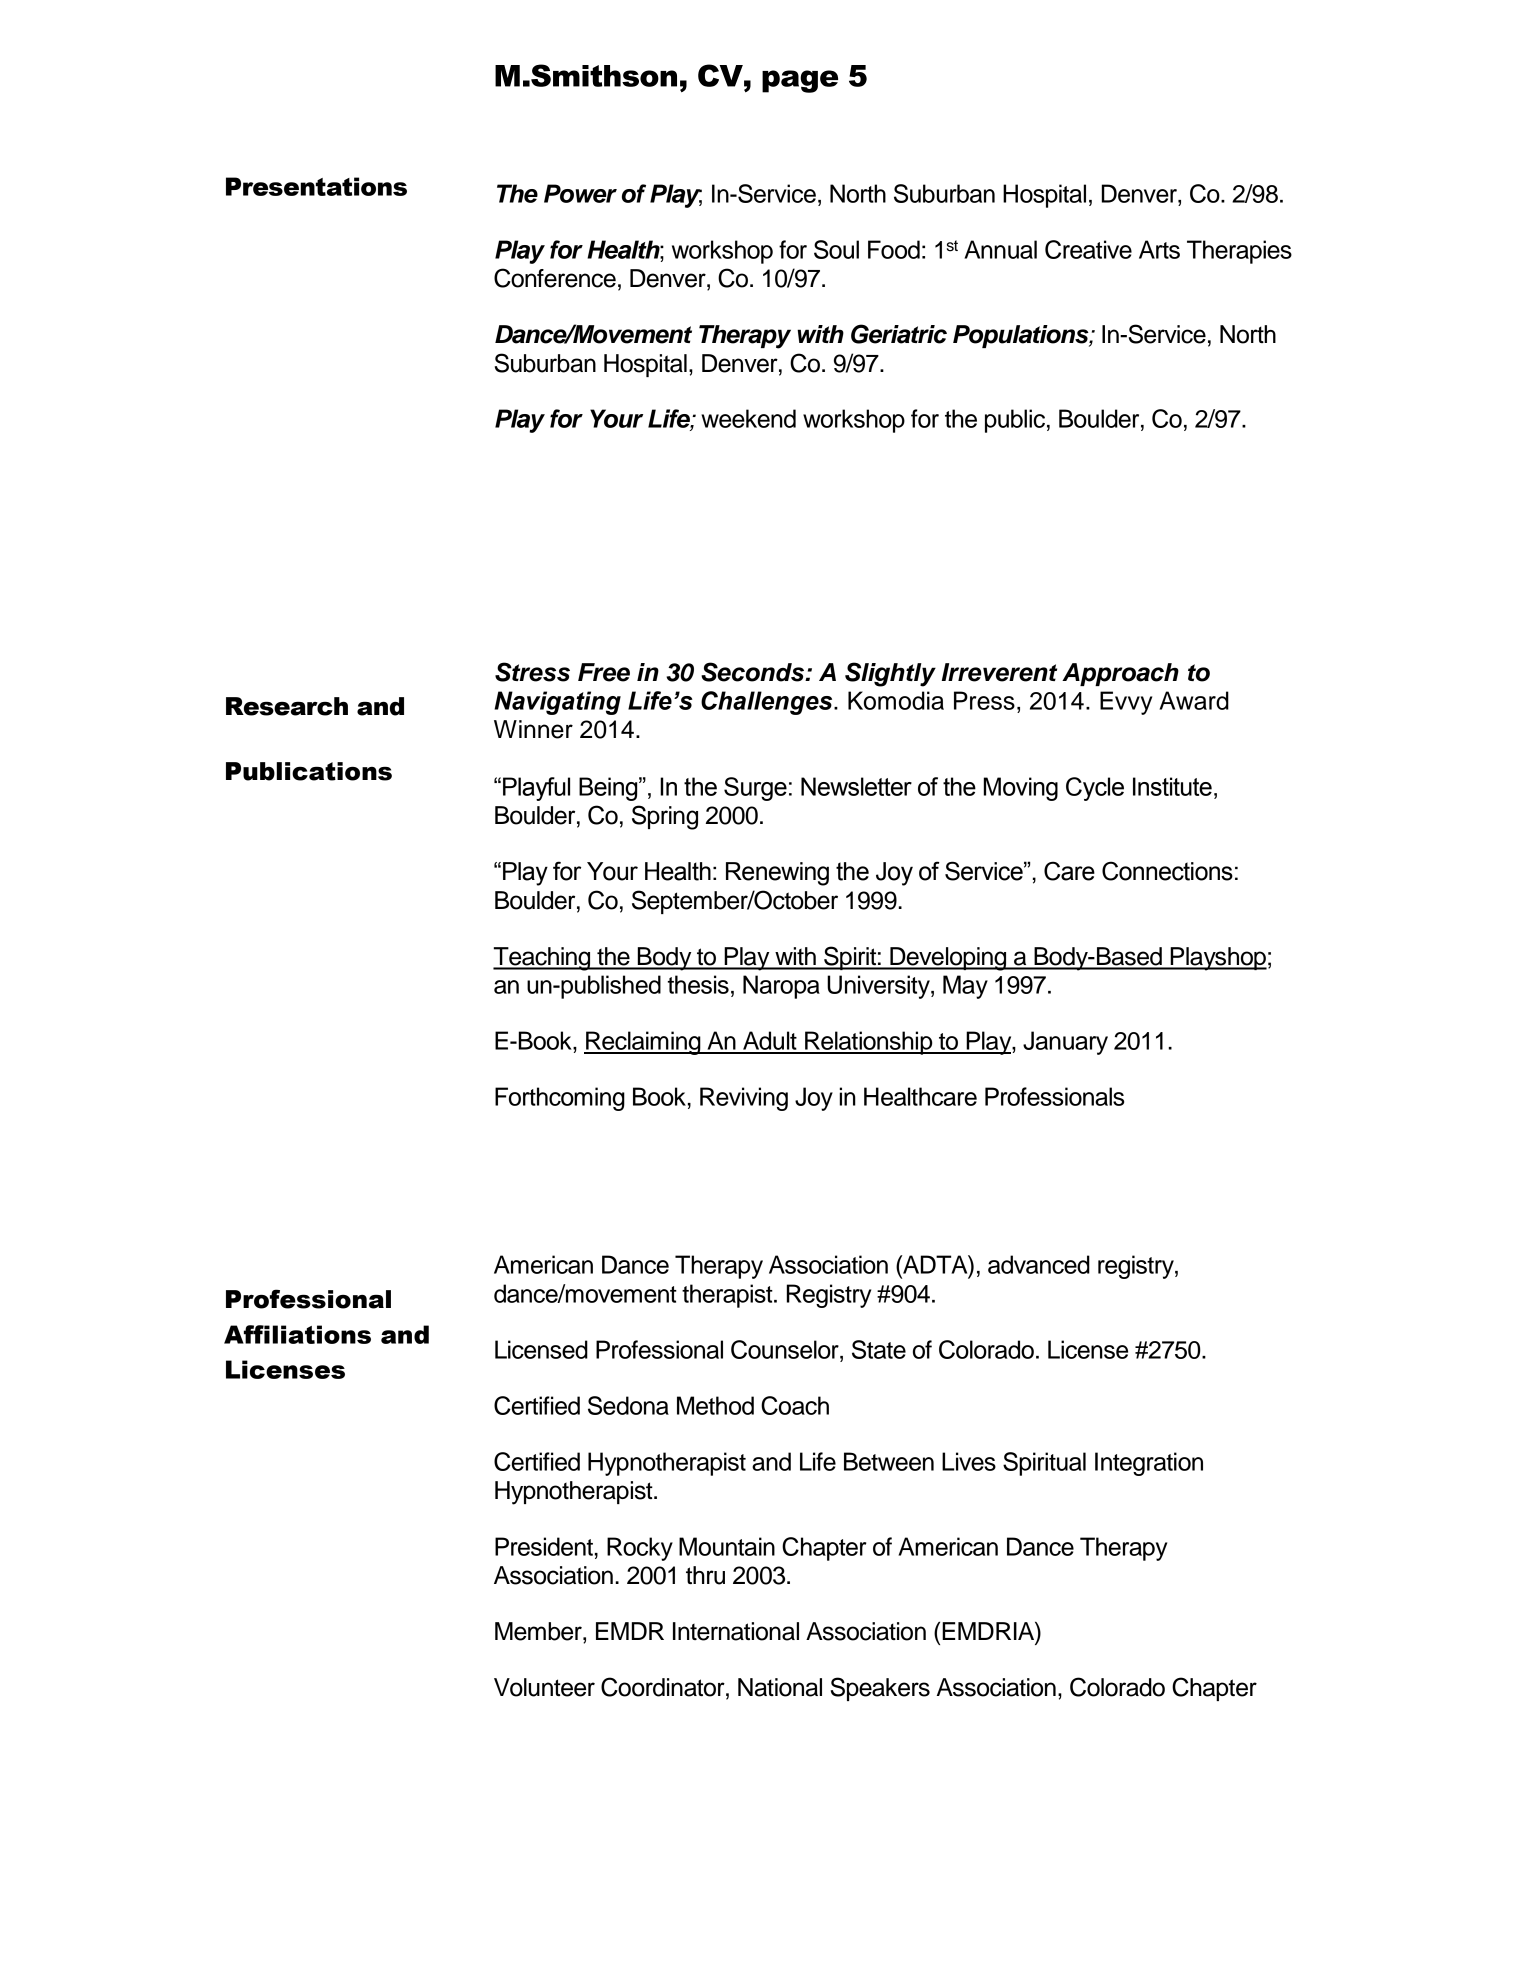 The height and width of the screenshot is (1973, 1525). I want to click on Arts, so click(1159, 249).
